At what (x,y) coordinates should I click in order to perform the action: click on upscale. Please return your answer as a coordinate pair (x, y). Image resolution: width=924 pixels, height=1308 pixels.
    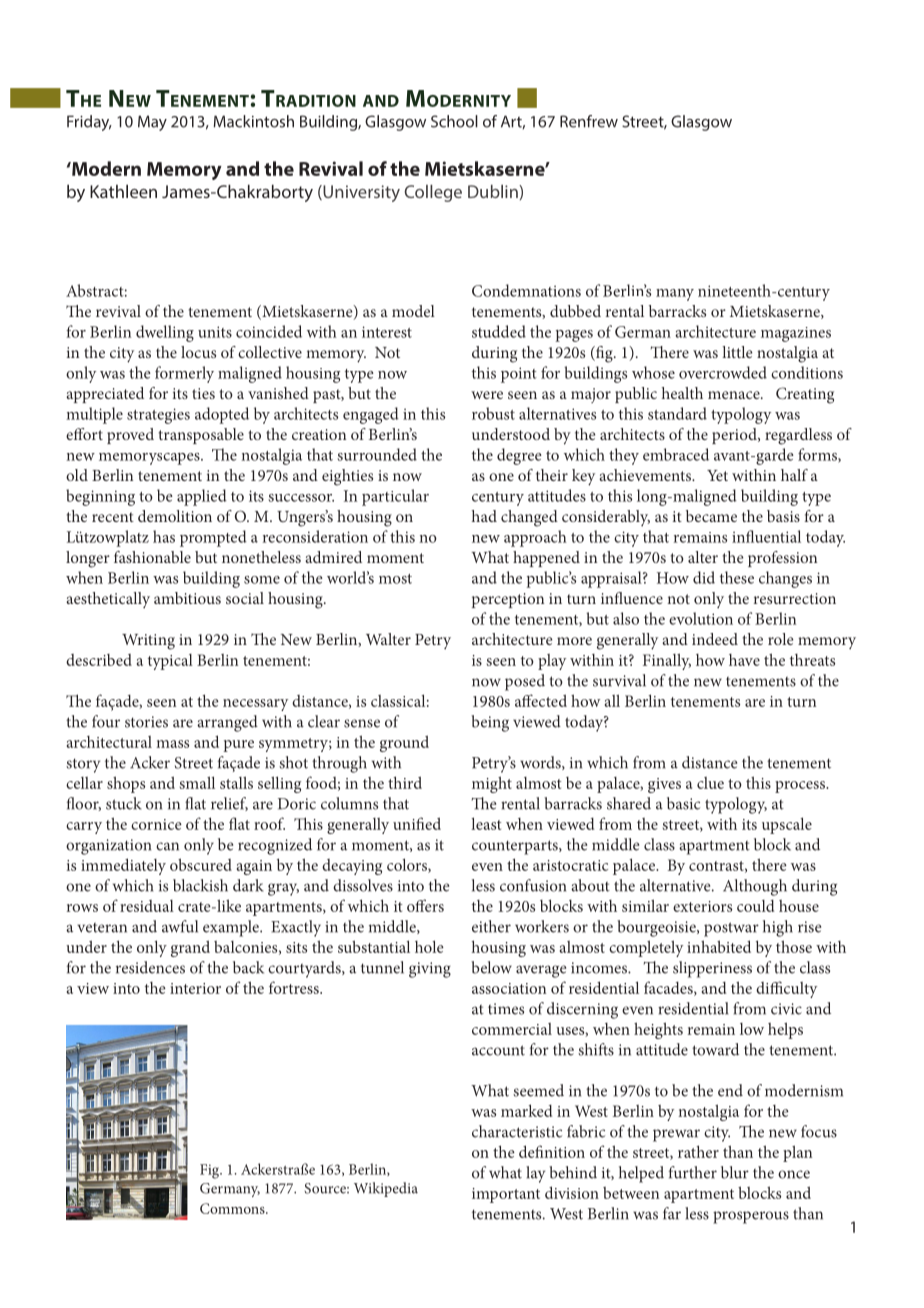
    Looking at the image, I should click on (787, 825).
